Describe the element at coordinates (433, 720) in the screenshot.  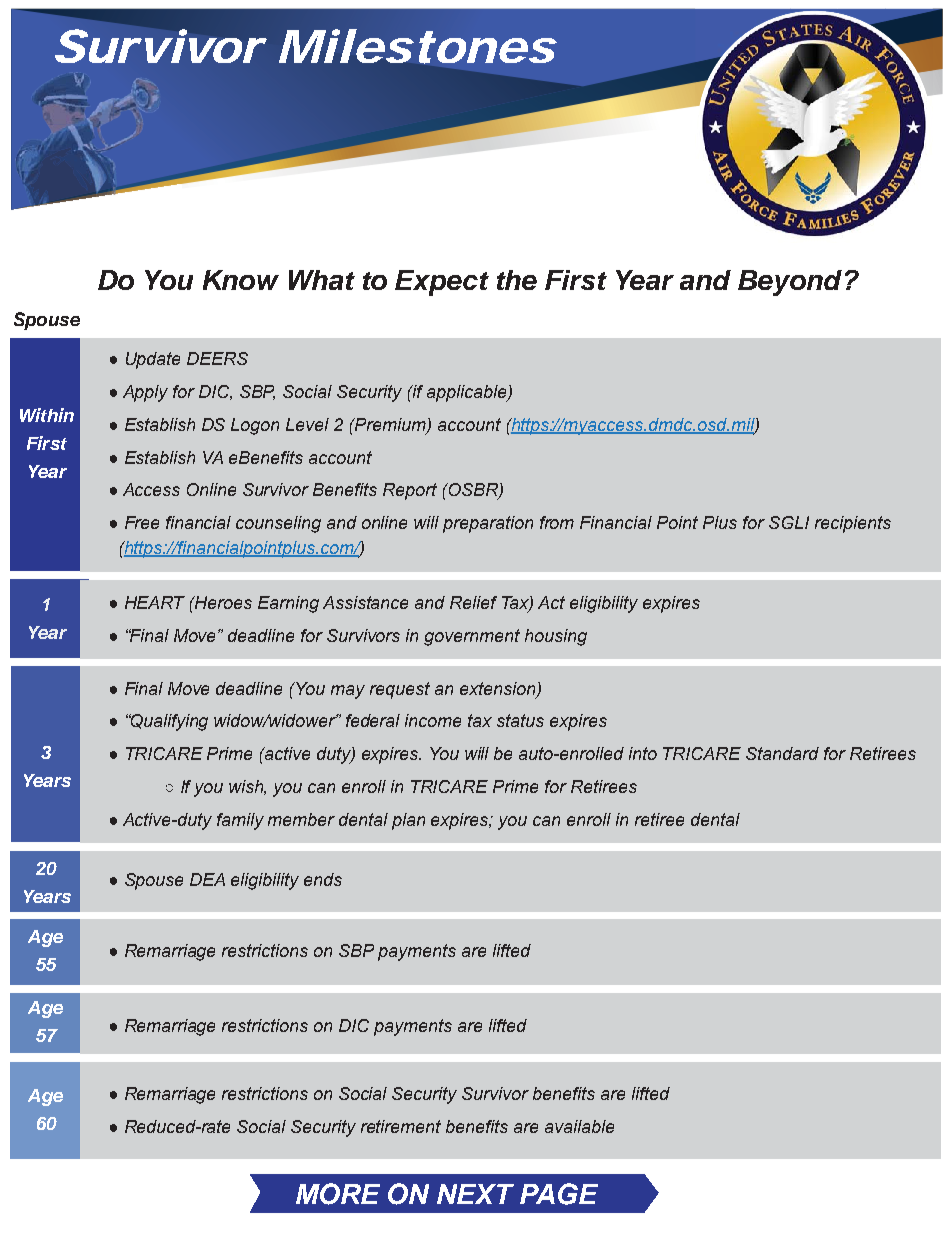
I see `income` at that location.
